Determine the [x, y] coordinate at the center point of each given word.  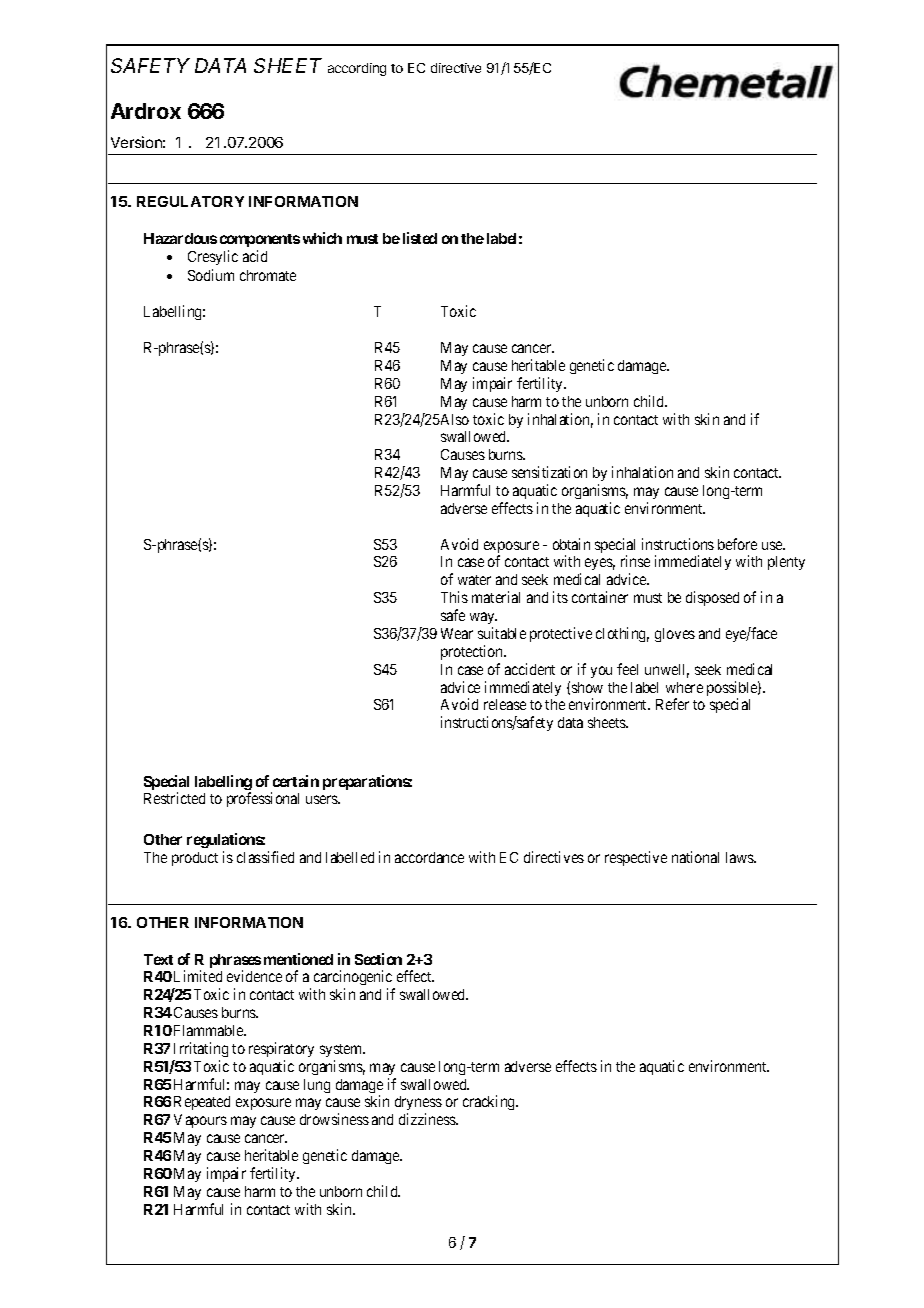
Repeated [202, 1103]
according [357, 69]
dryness [418, 1105]
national [695, 857]
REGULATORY [190, 201]
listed [420, 238]
